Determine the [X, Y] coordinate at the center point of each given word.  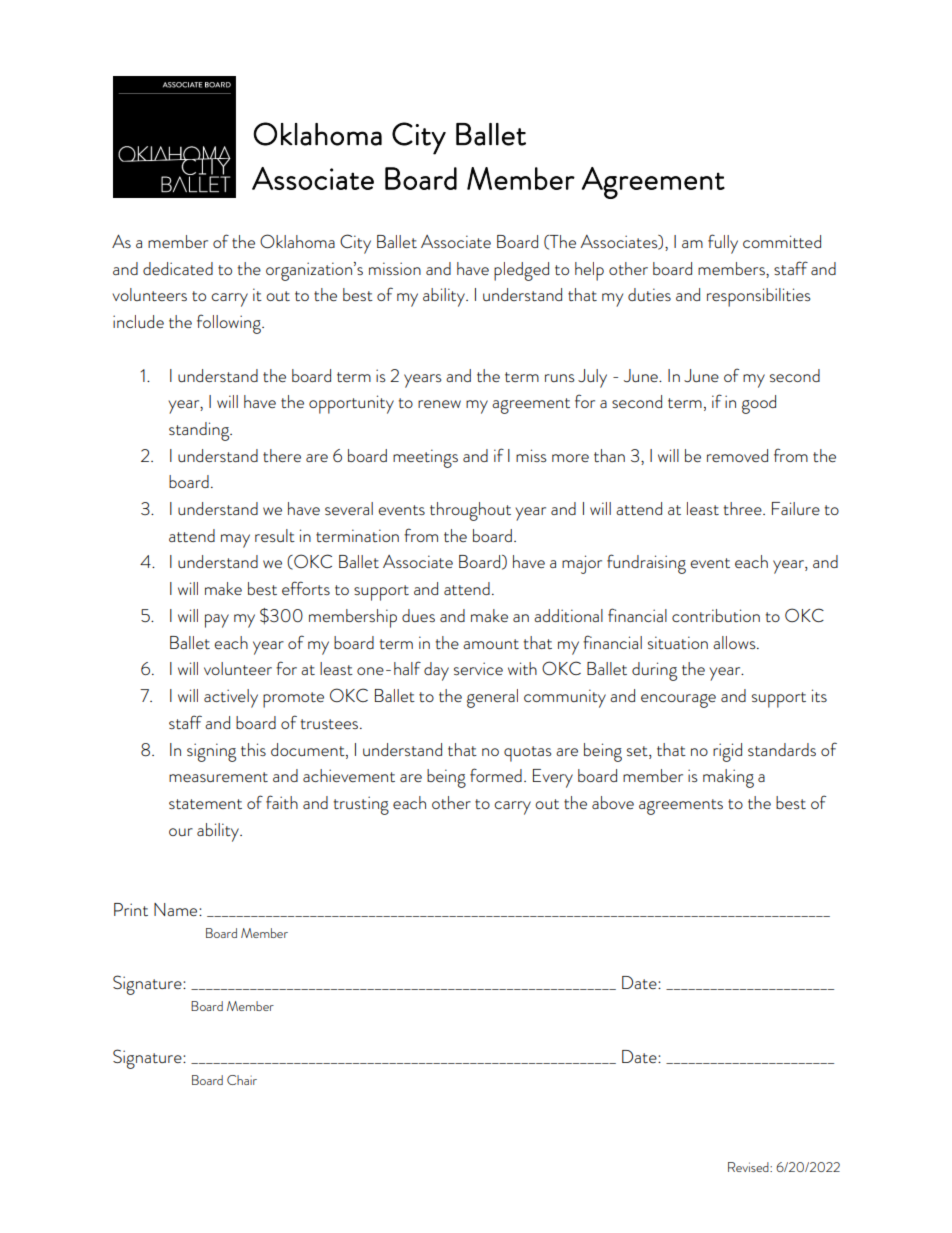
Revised [749, 1167]
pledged [521, 271]
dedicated [178, 268]
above [613, 802]
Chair [242, 1080]
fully [723, 244]
